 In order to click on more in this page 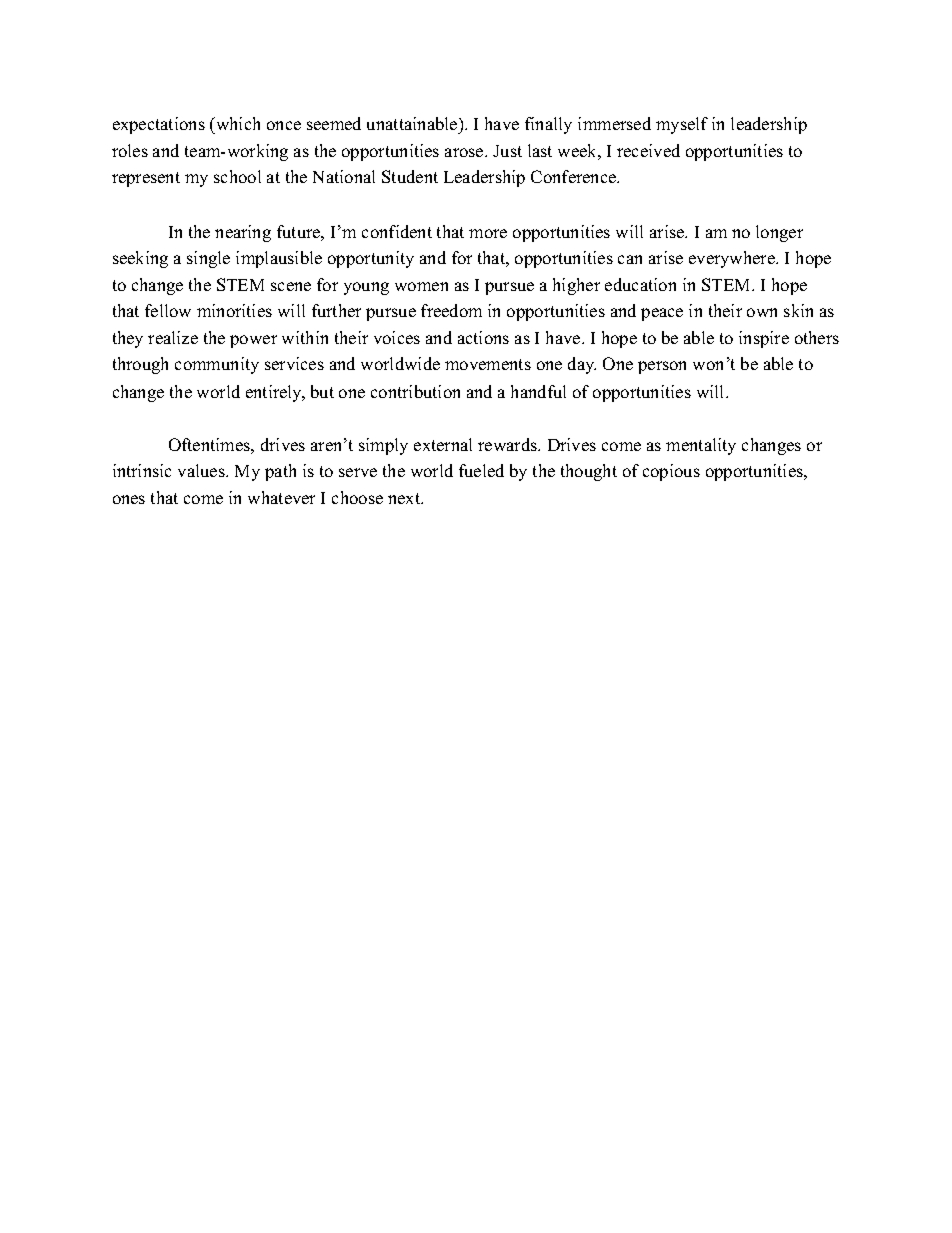, I will do `click(488, 233)`.
